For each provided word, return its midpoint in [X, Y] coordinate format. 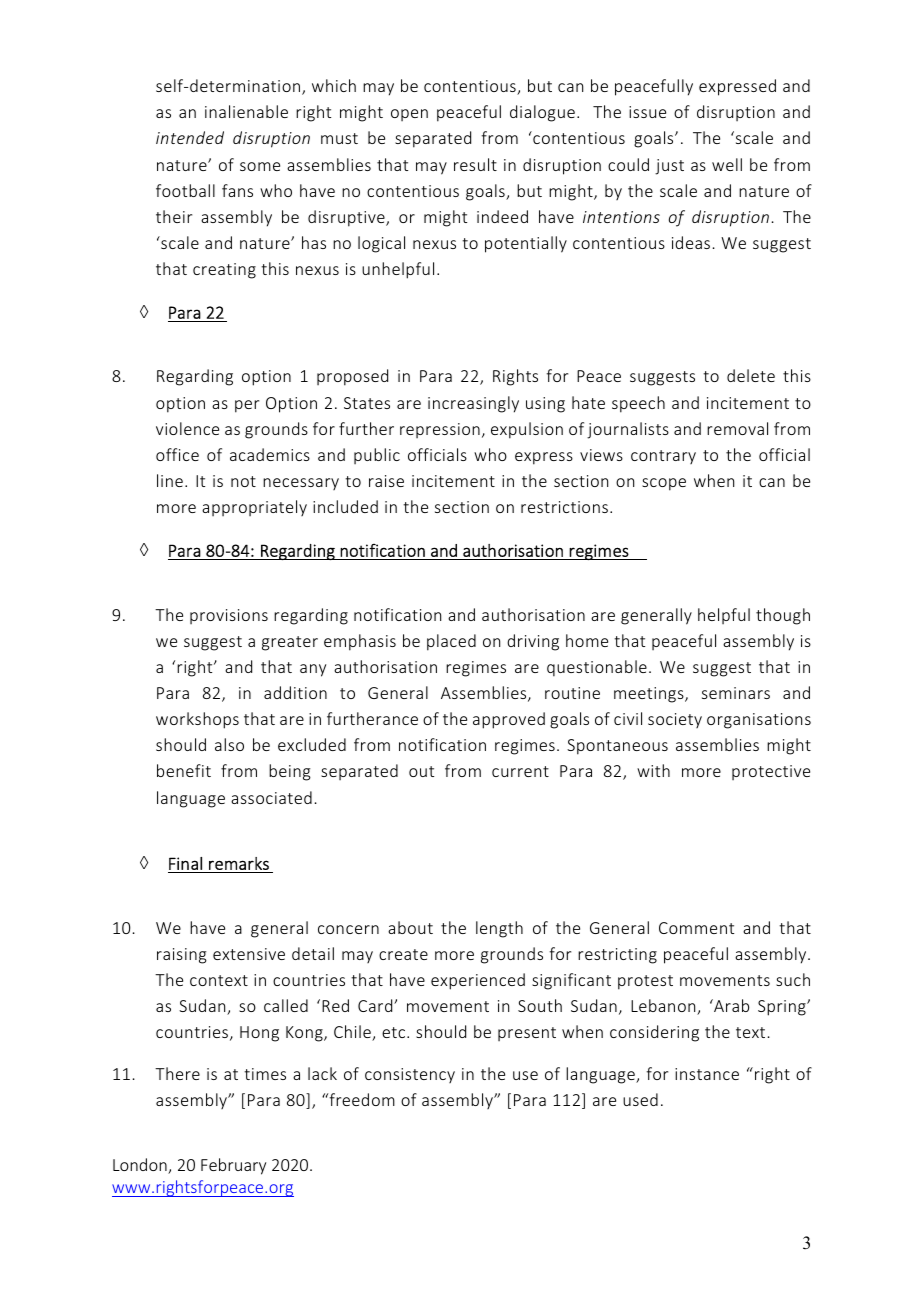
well [727, 164]
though [783, 616]
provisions [229, 616]
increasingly [473, 404]
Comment [696, 928]
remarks [239, 863]
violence [187, 428]
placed [451, 642]
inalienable [246, 111]
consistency [410, 1075]
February [233, 1166]
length [499, 929]
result [475, 164]
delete [751, 375]
